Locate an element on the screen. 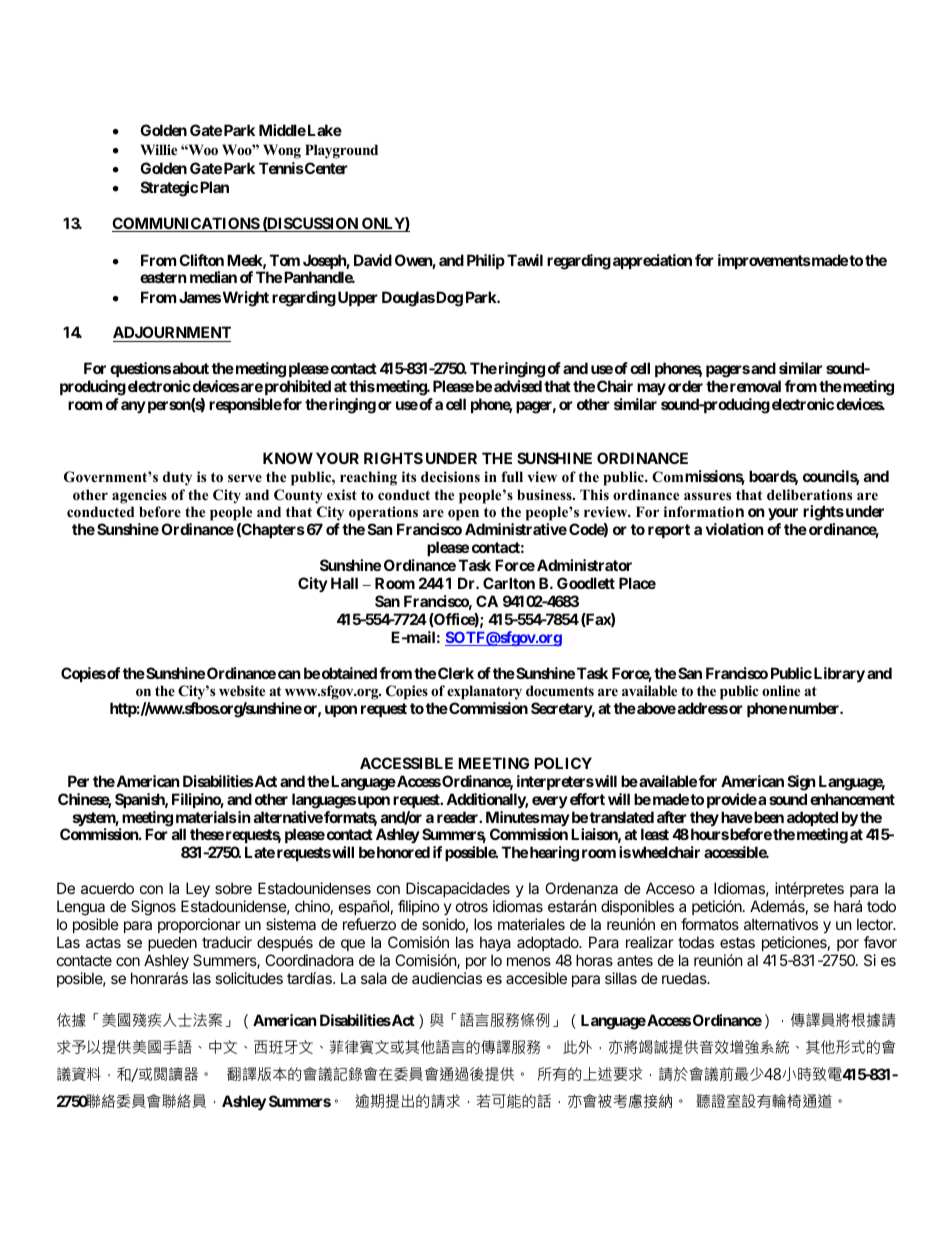 The image size is (952, 1233). removal is located at coordinates (755, 386).
